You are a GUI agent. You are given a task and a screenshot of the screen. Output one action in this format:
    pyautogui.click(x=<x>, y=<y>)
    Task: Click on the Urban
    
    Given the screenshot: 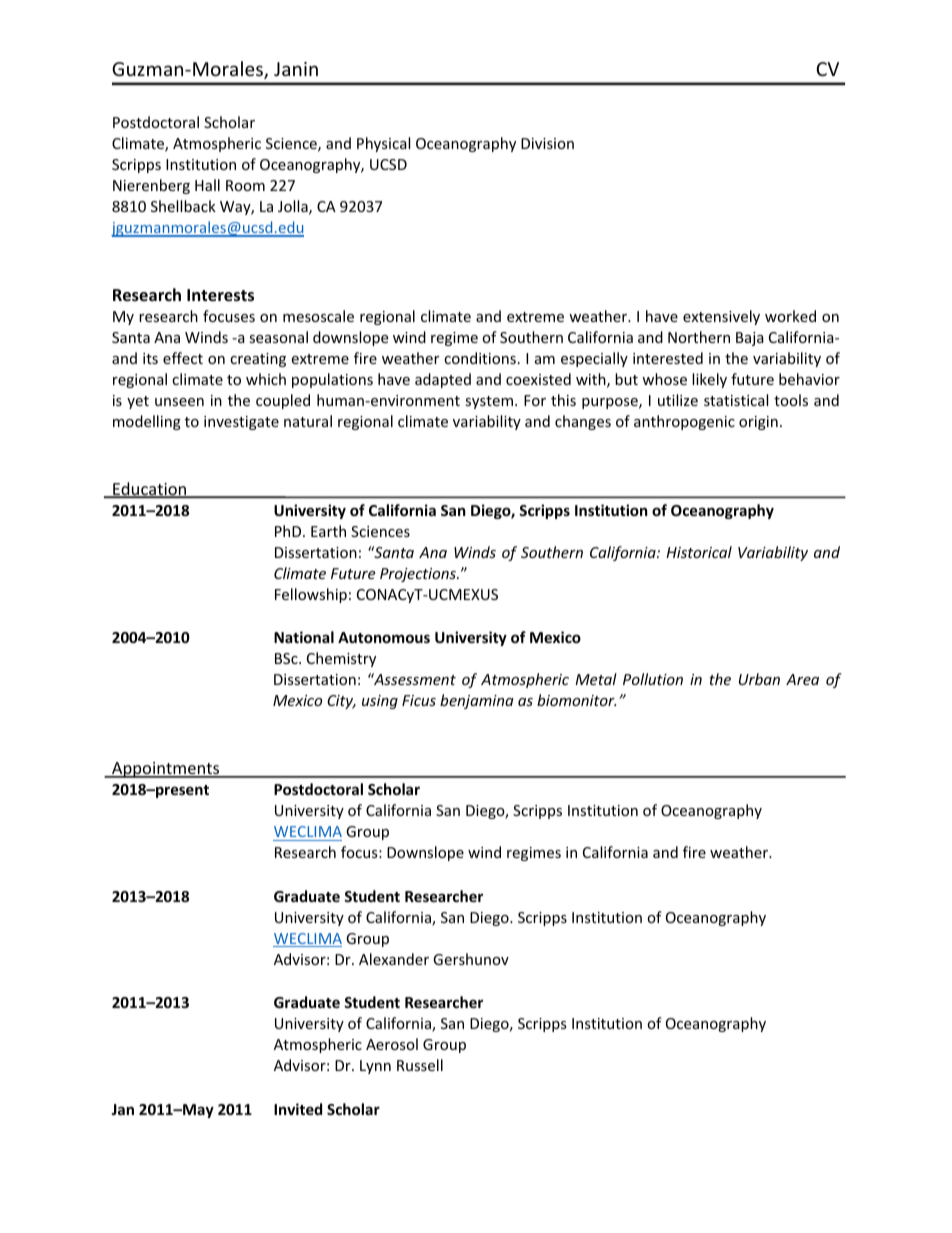 What is the action you would take?
    pyautogui.click(x=759, y=679)
